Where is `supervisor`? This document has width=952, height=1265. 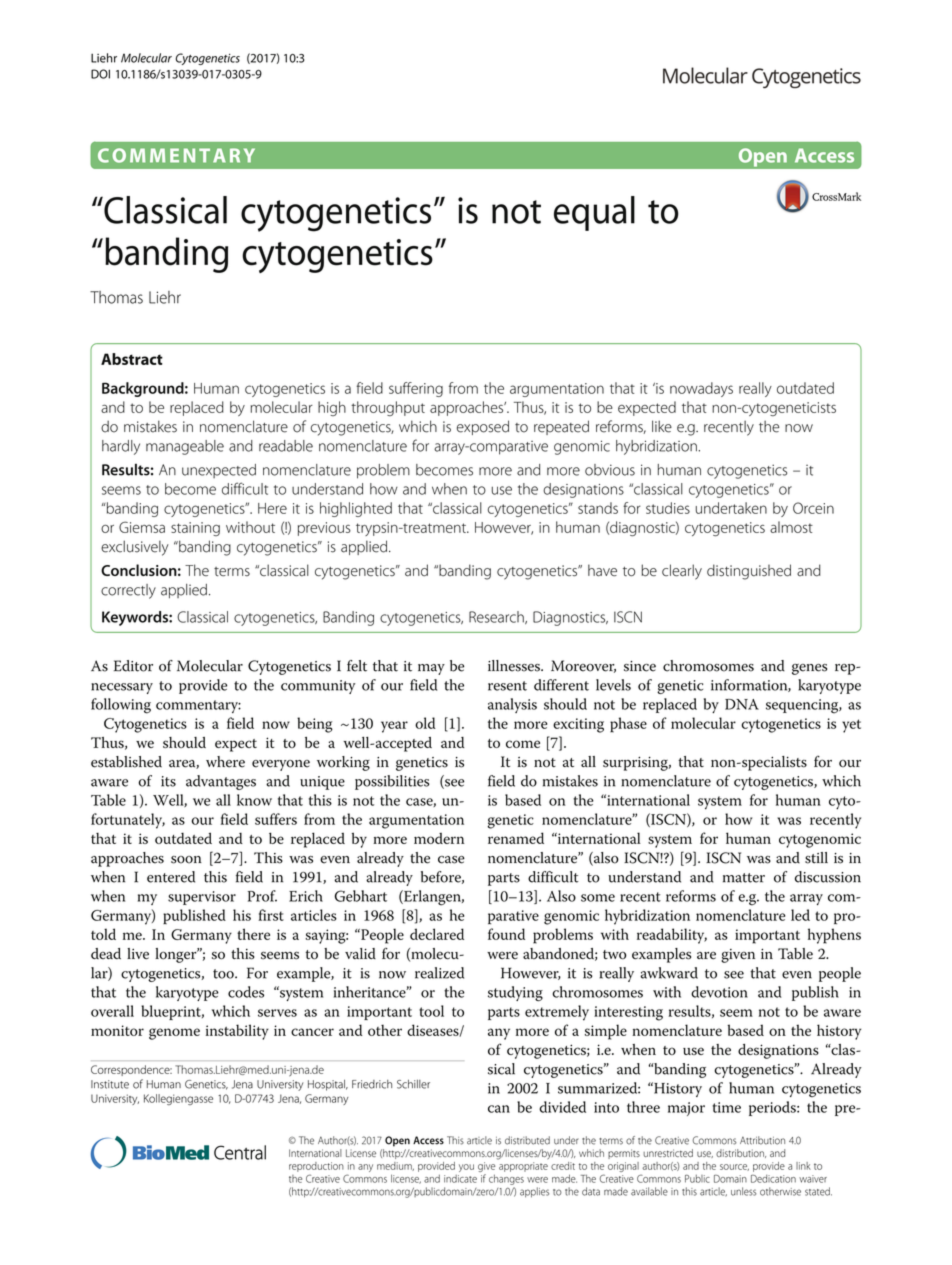 supervisor is located at coordinates (202, 898).
